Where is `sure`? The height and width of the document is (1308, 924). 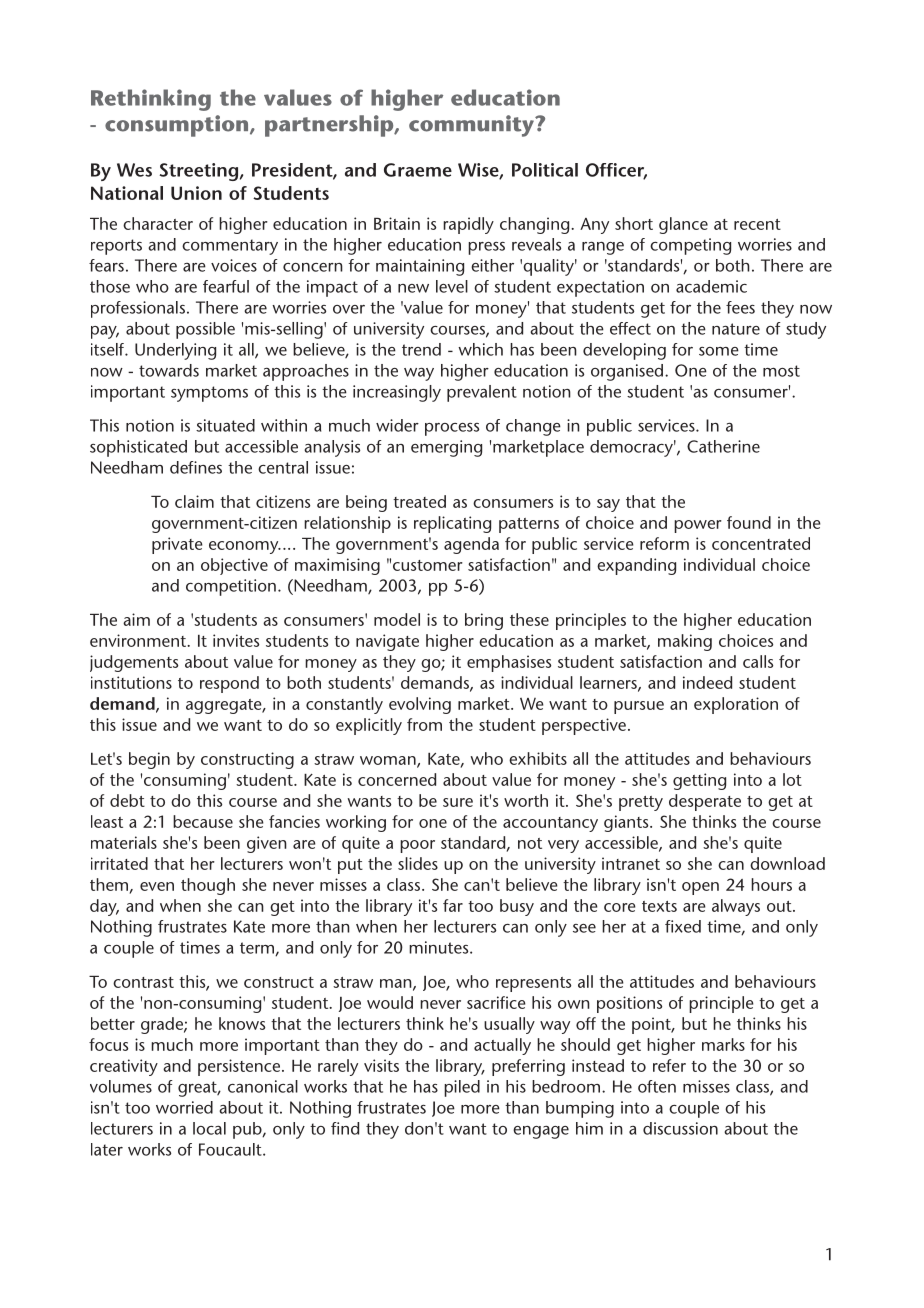
sure is located at coordinates (458, 802).
